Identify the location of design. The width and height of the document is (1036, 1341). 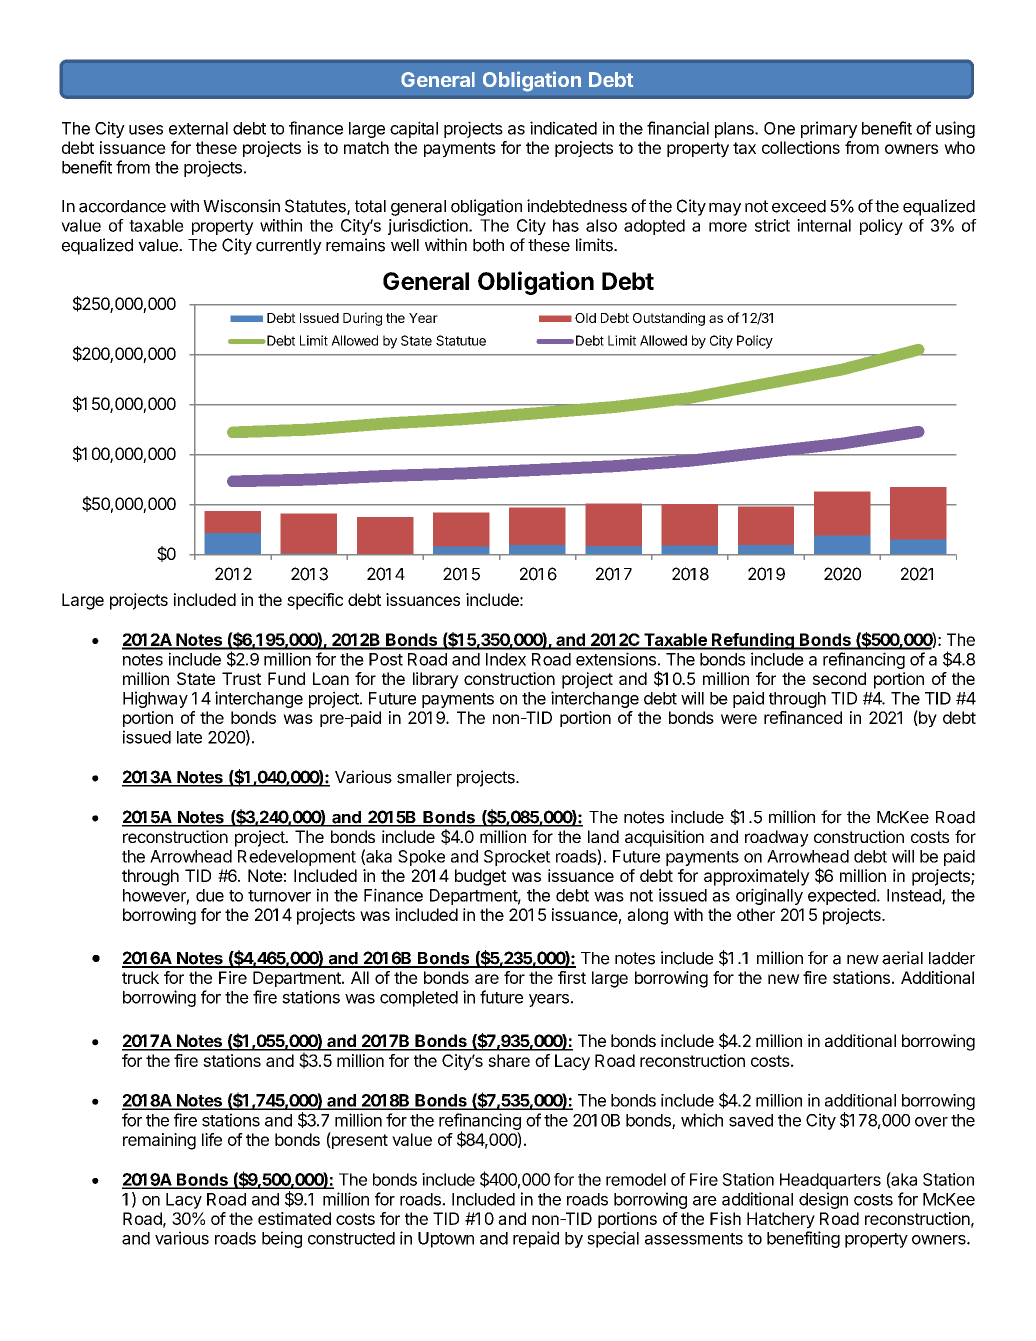
(823, 1200).
